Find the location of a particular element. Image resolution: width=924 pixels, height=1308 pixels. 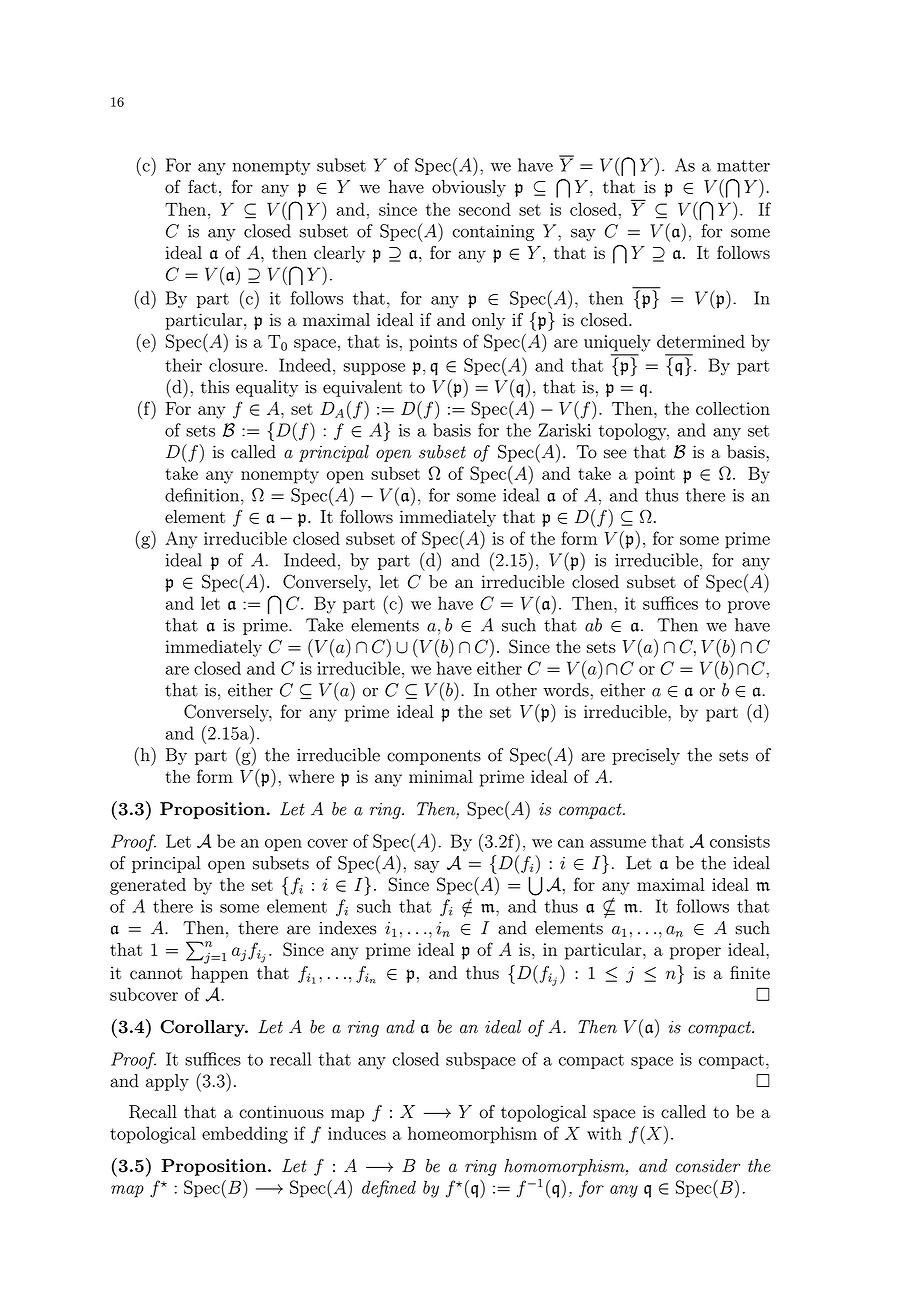

matter is located at coordinates (743, 166).
